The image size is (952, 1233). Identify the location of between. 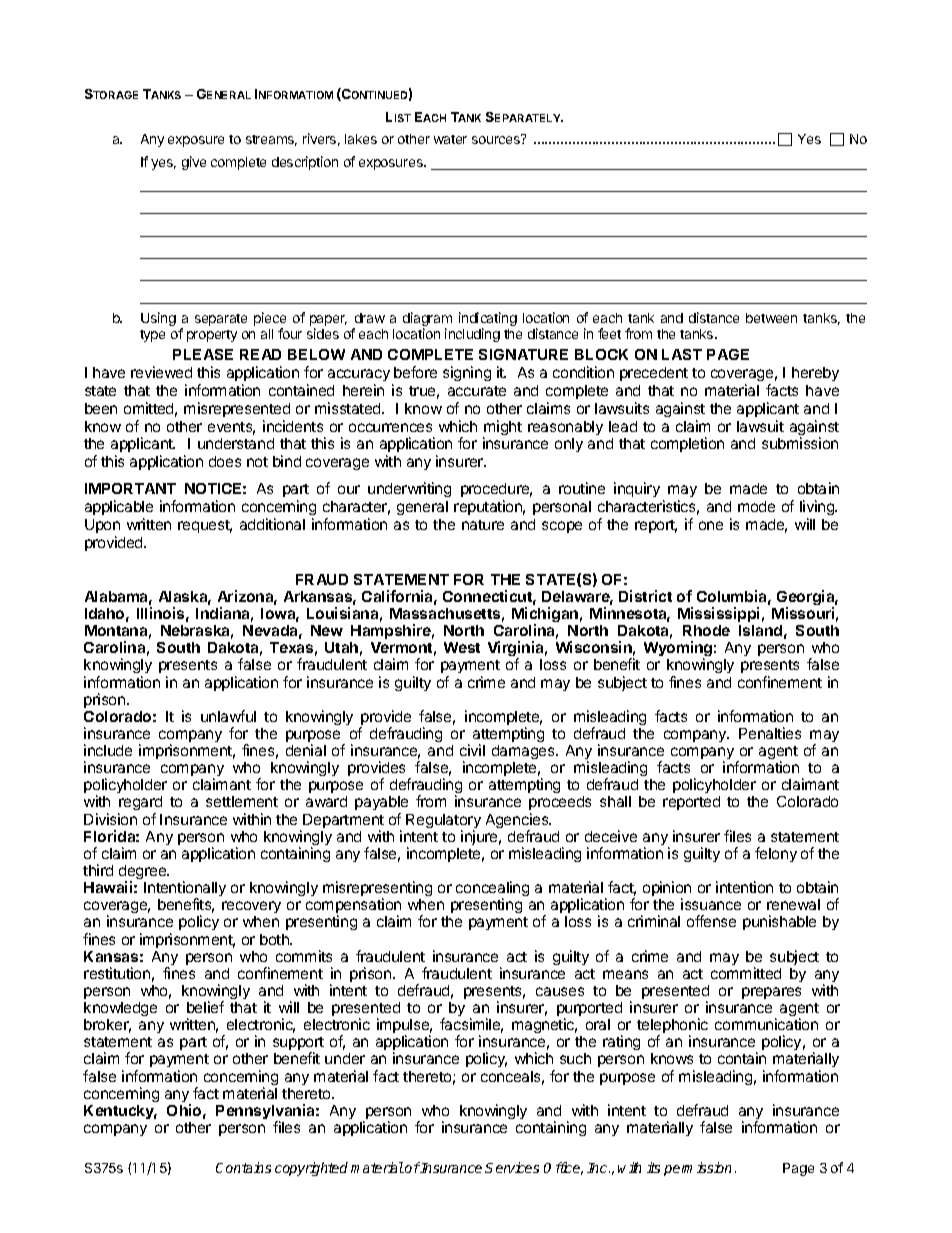
(771, 318).
